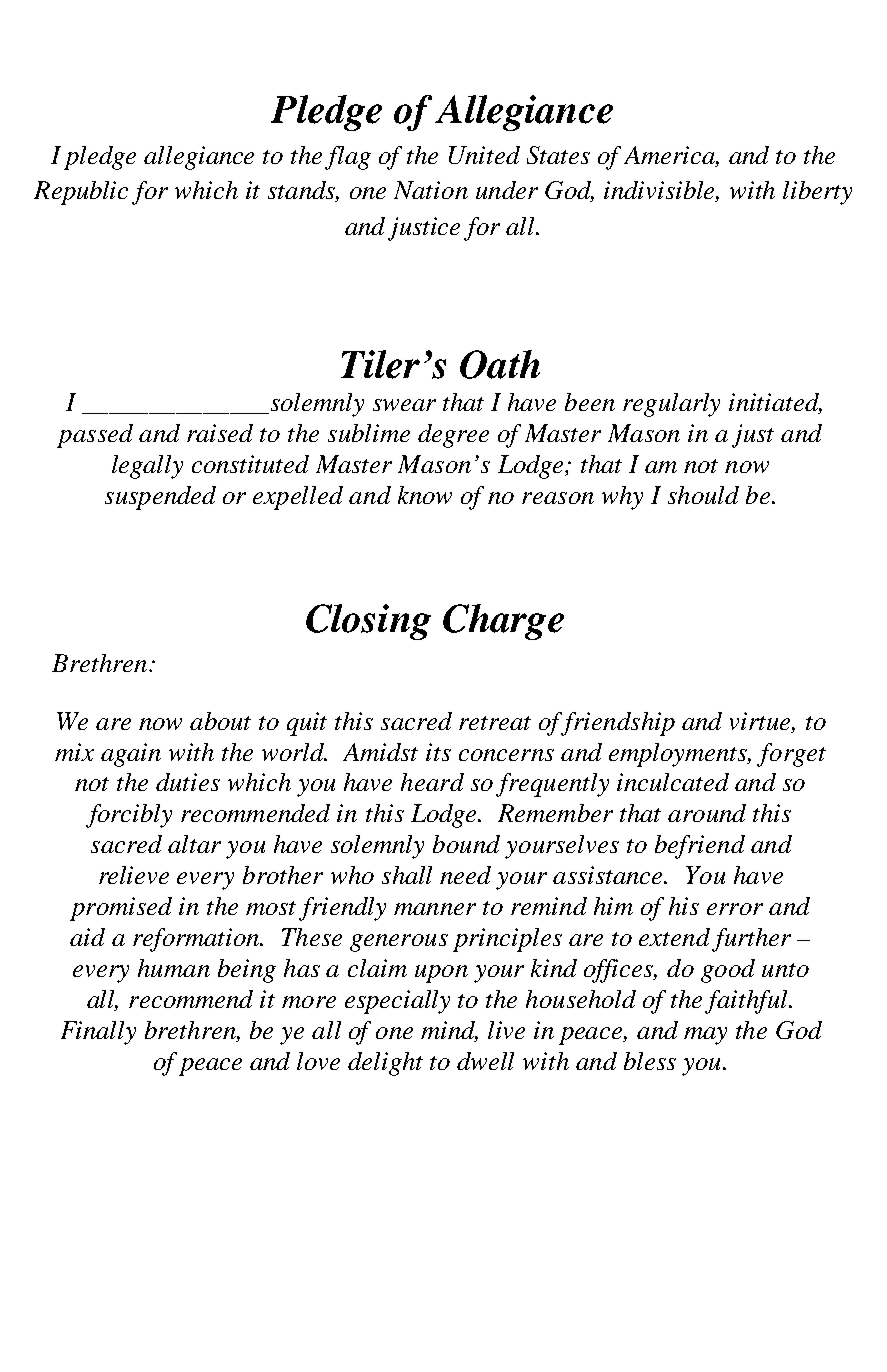 The image size is (887, 1372). What do you see at coordinates (431, 190) in the document?
I see `Nation` at bounding box center [431, 190].
